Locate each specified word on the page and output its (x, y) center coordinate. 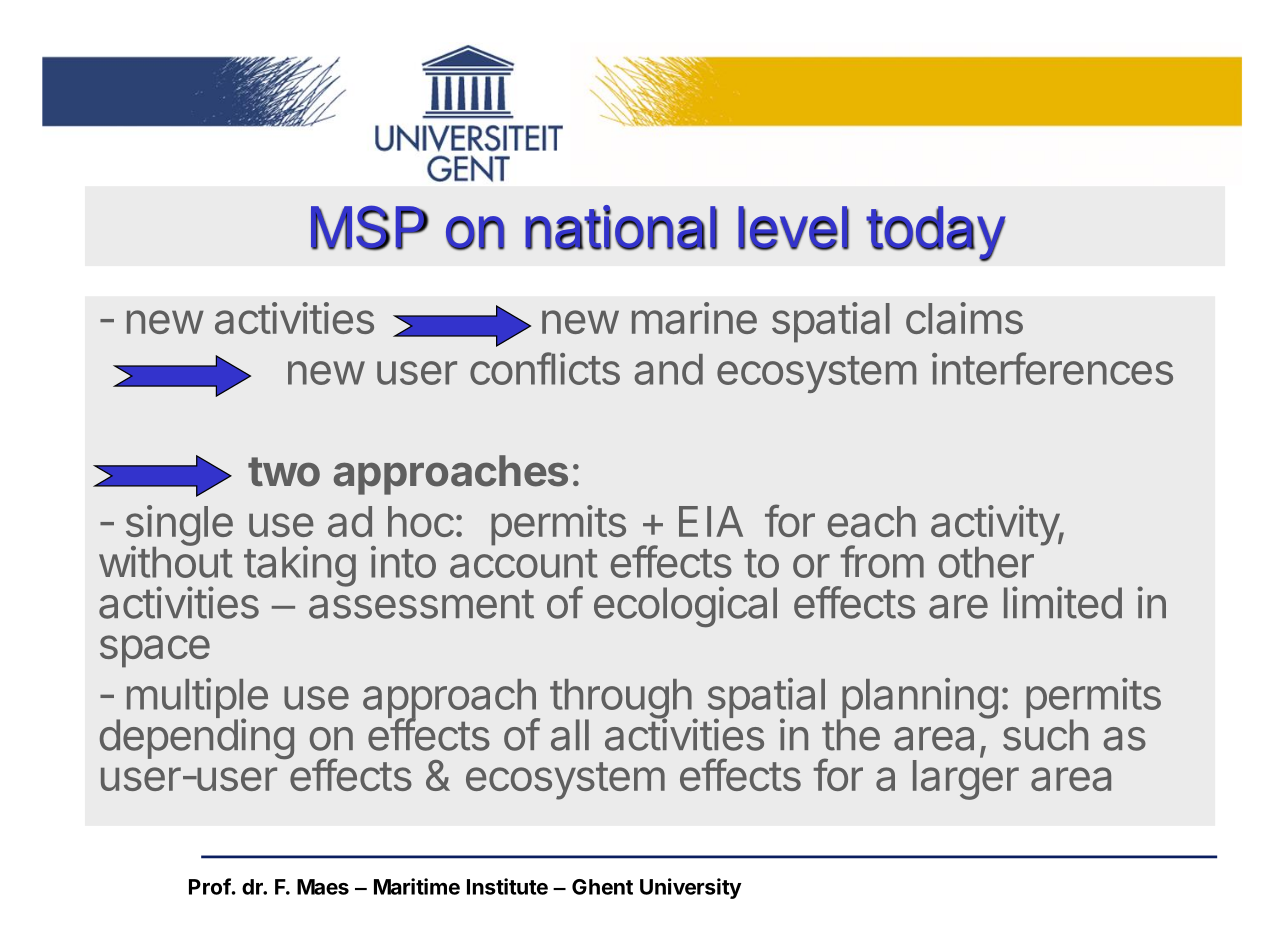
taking (300, 566)
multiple (197, 699)
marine (694, 318)
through (621, 700)
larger (966, 780)
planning (918, 699)
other (986, 562)
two (284, 472)
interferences (1052, 368)
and (669, 369)
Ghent (602, 887)
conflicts (545, 368)
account (524, 563)
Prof (210, 886)
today (936, 234)
